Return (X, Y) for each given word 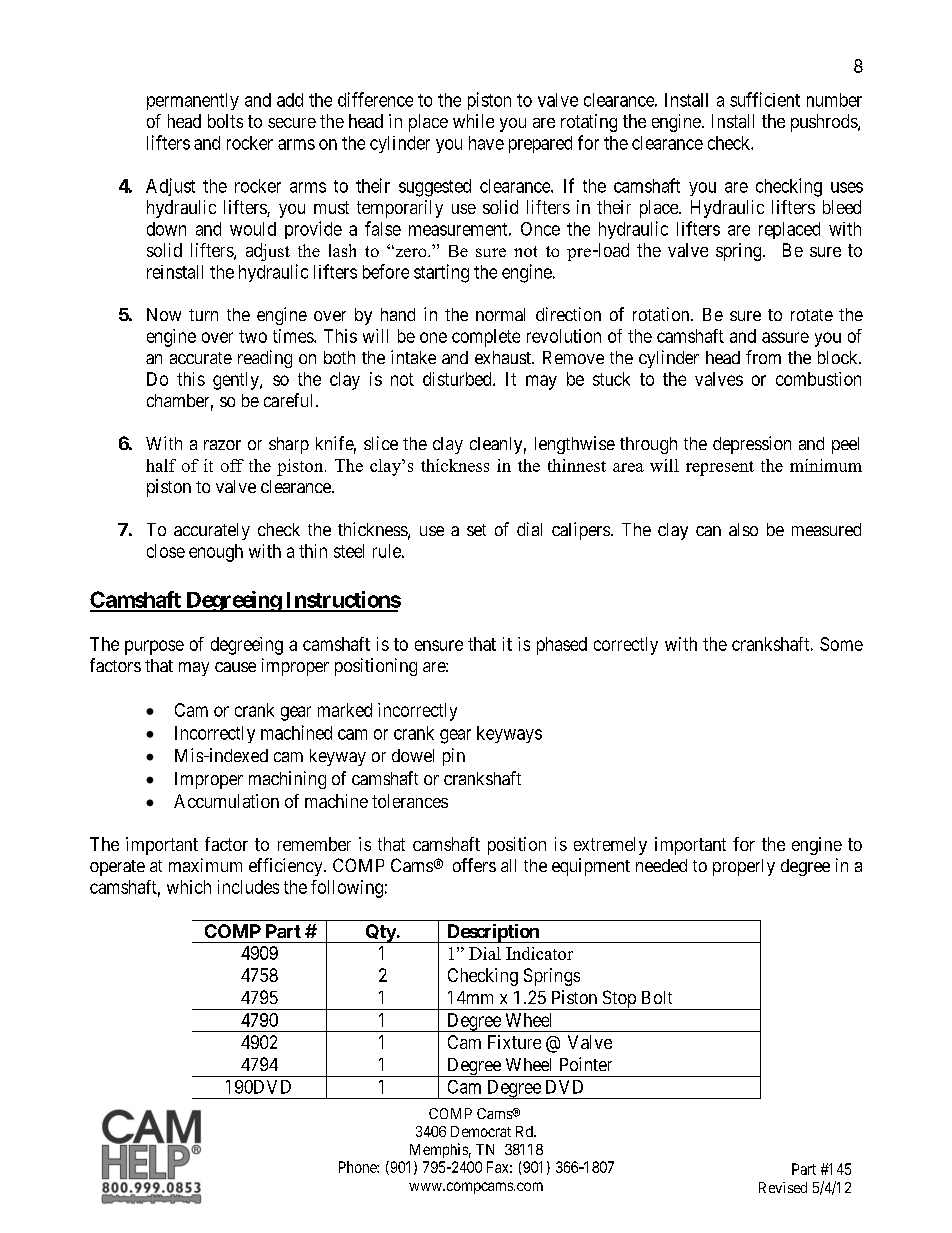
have (486, 143)
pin (454, 757)
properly (744, 867)
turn (203, 315)
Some (841, 644)
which (189, 887)
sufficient (765, 99)
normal (500, 314)
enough (216, 553)
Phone (358, 1167)
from (763, 357)
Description (493, 933)
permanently (193, 101)
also (743, 529)
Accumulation (226, 801)
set (476, 530)
